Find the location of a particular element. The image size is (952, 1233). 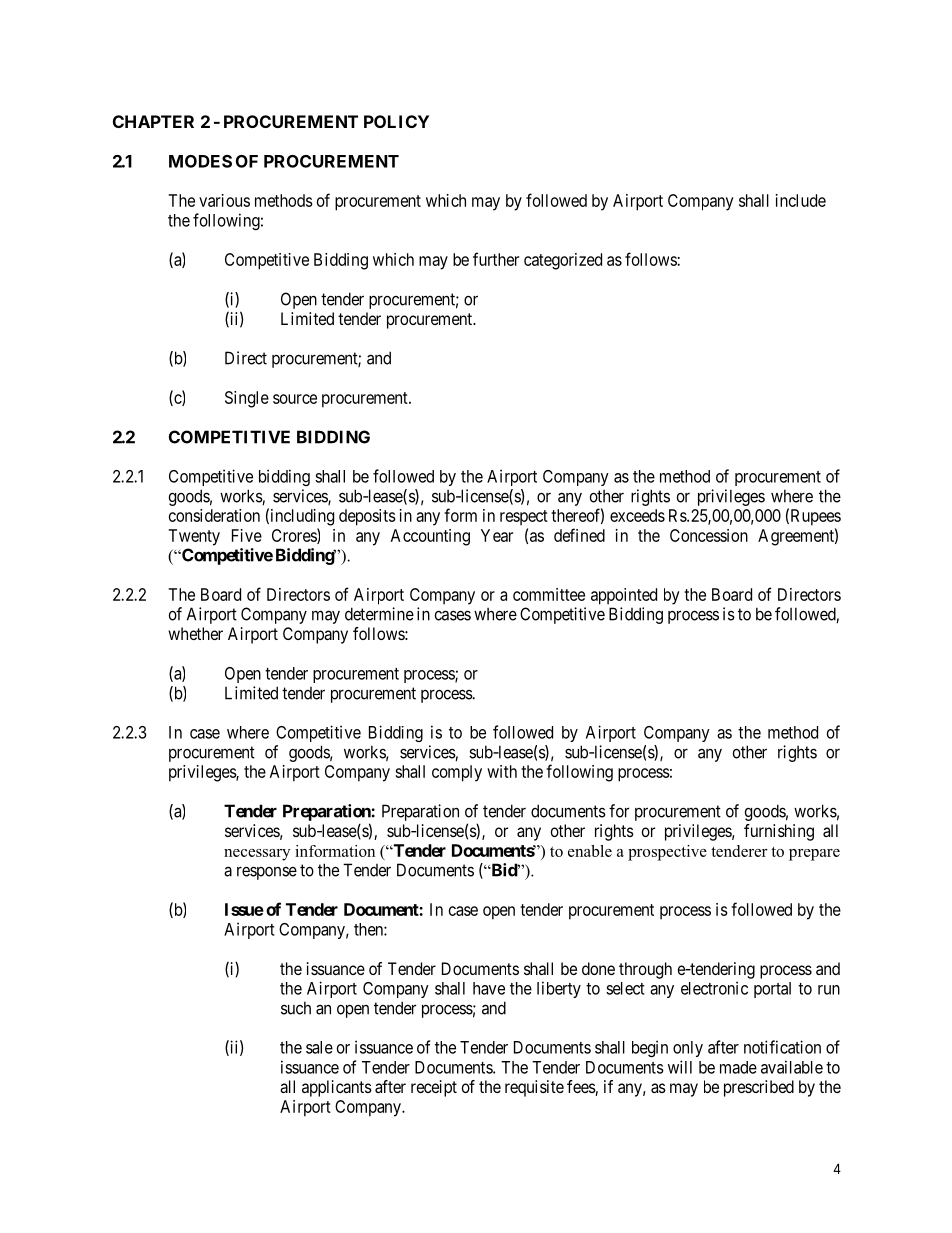

Concession is located at coordinates (709, 535).
